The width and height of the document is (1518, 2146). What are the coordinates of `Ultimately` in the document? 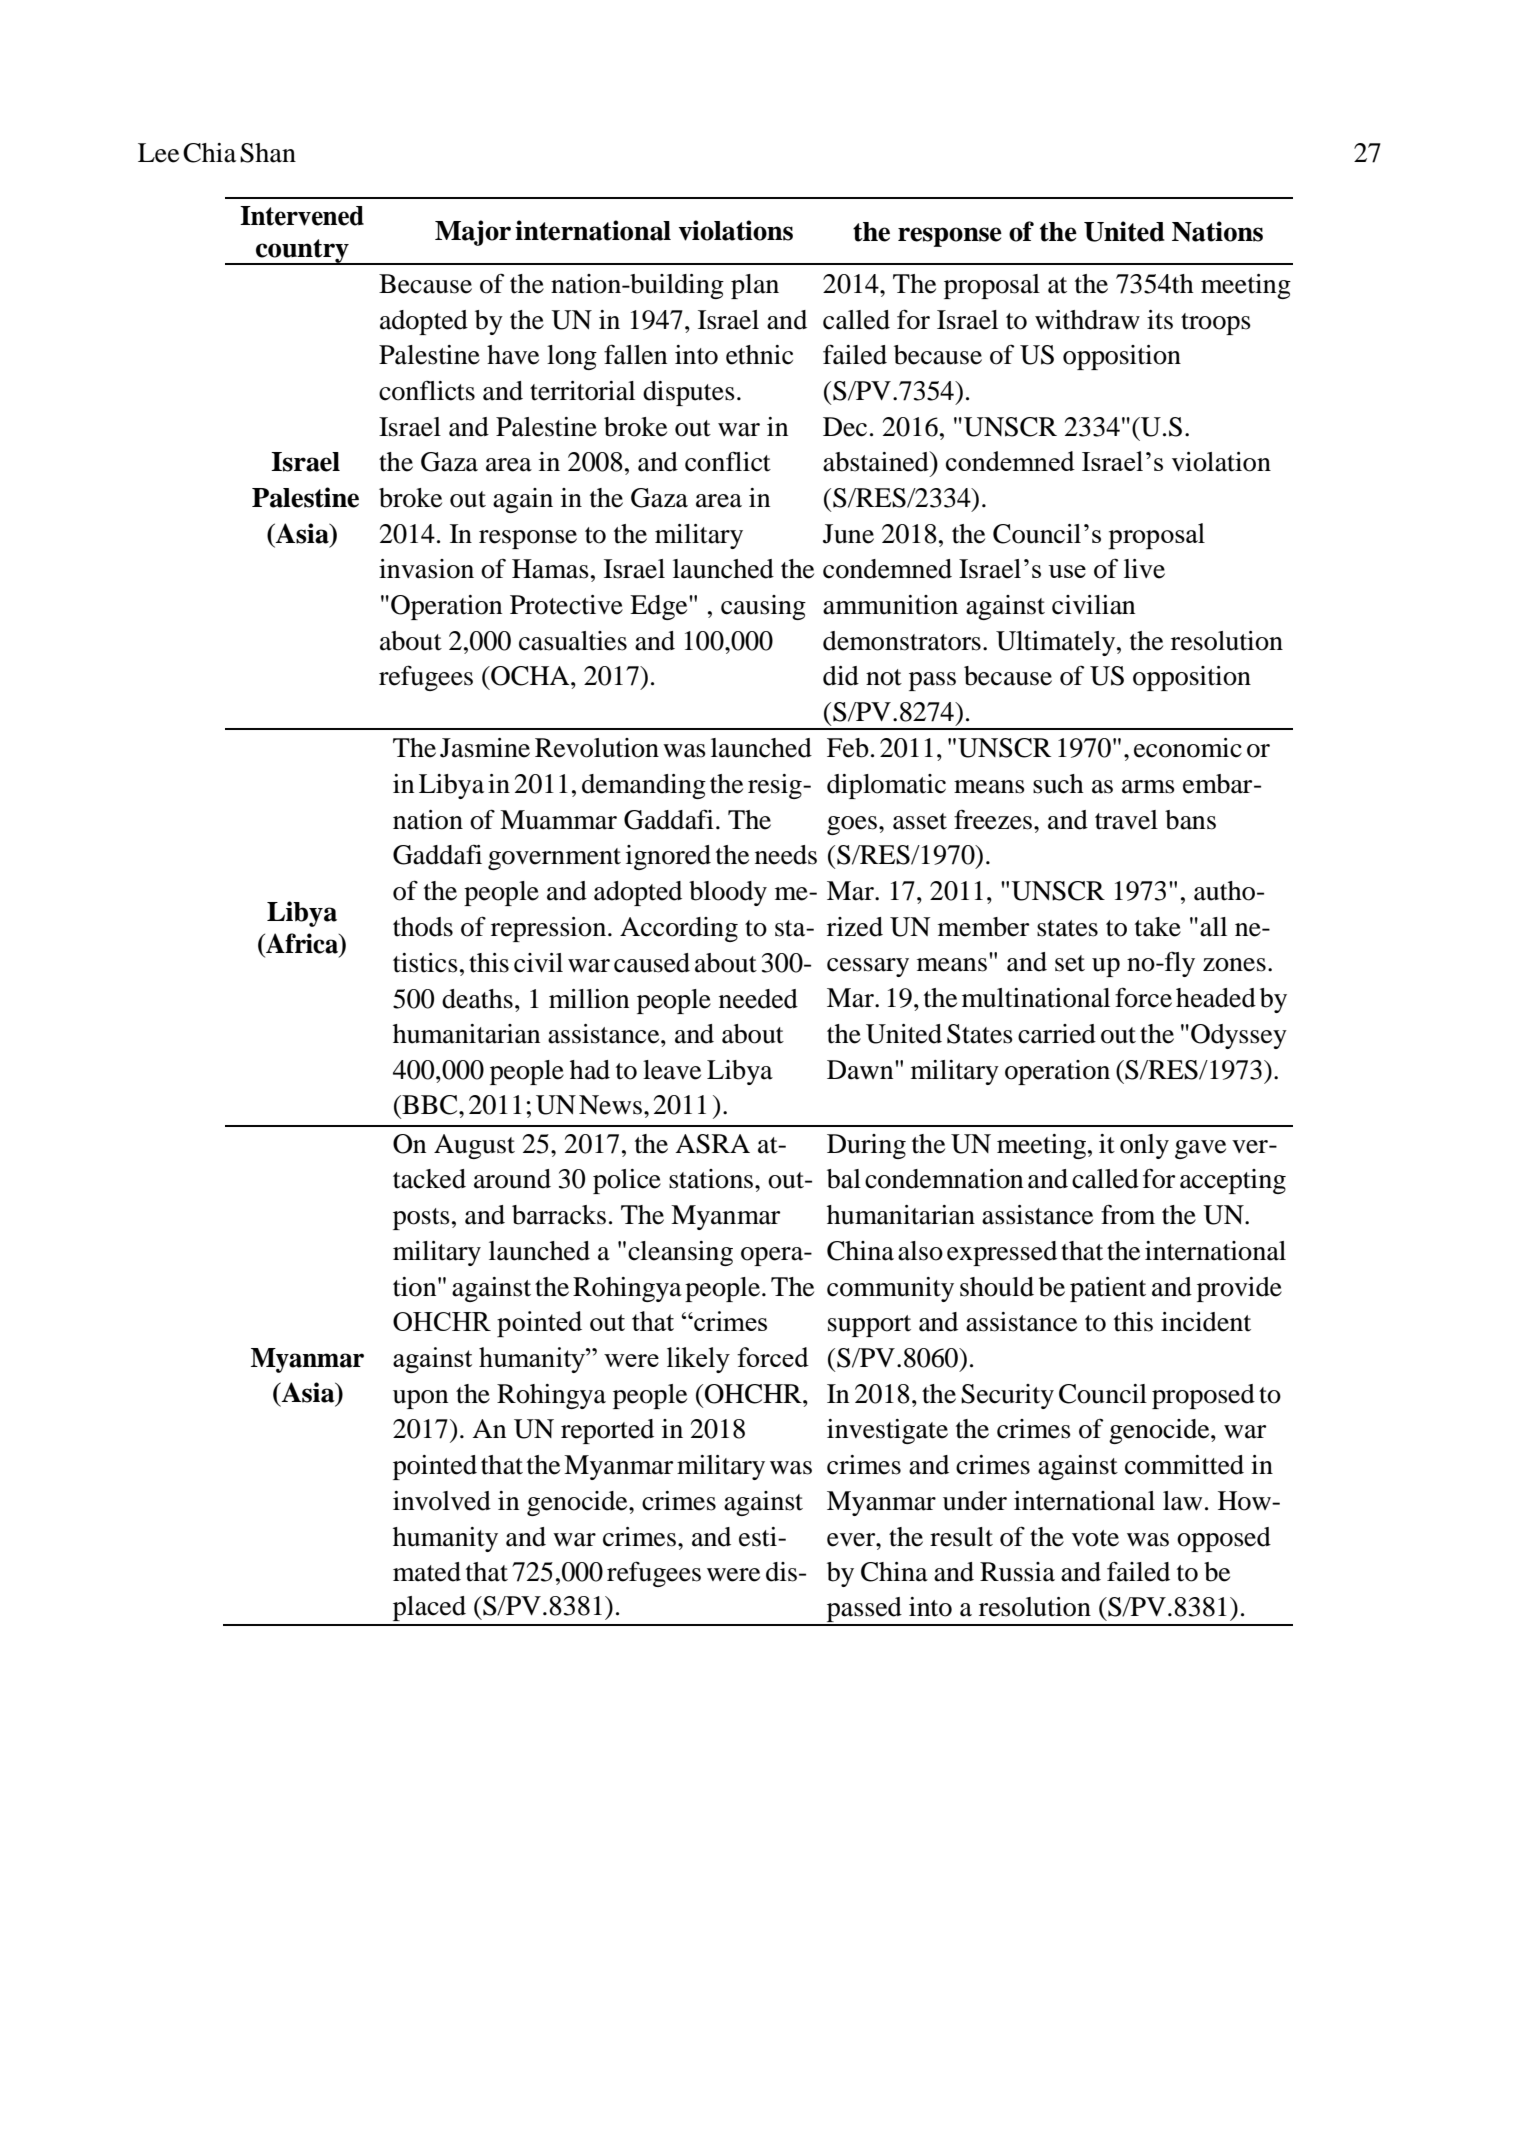 It's located at (1057, 643).
